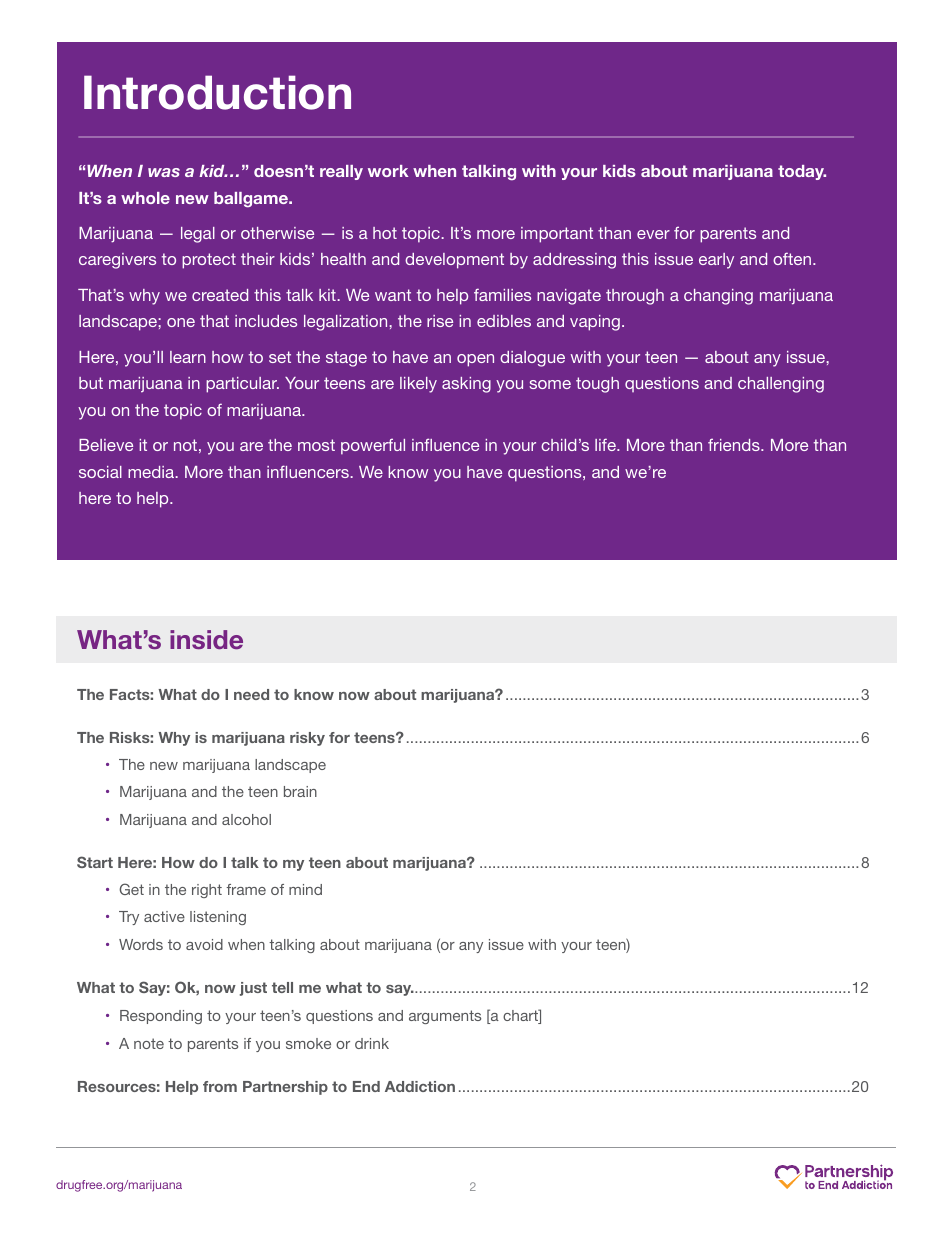 The width and height of the image is (952, 1233). I want to click on work, so click(388, 171).
